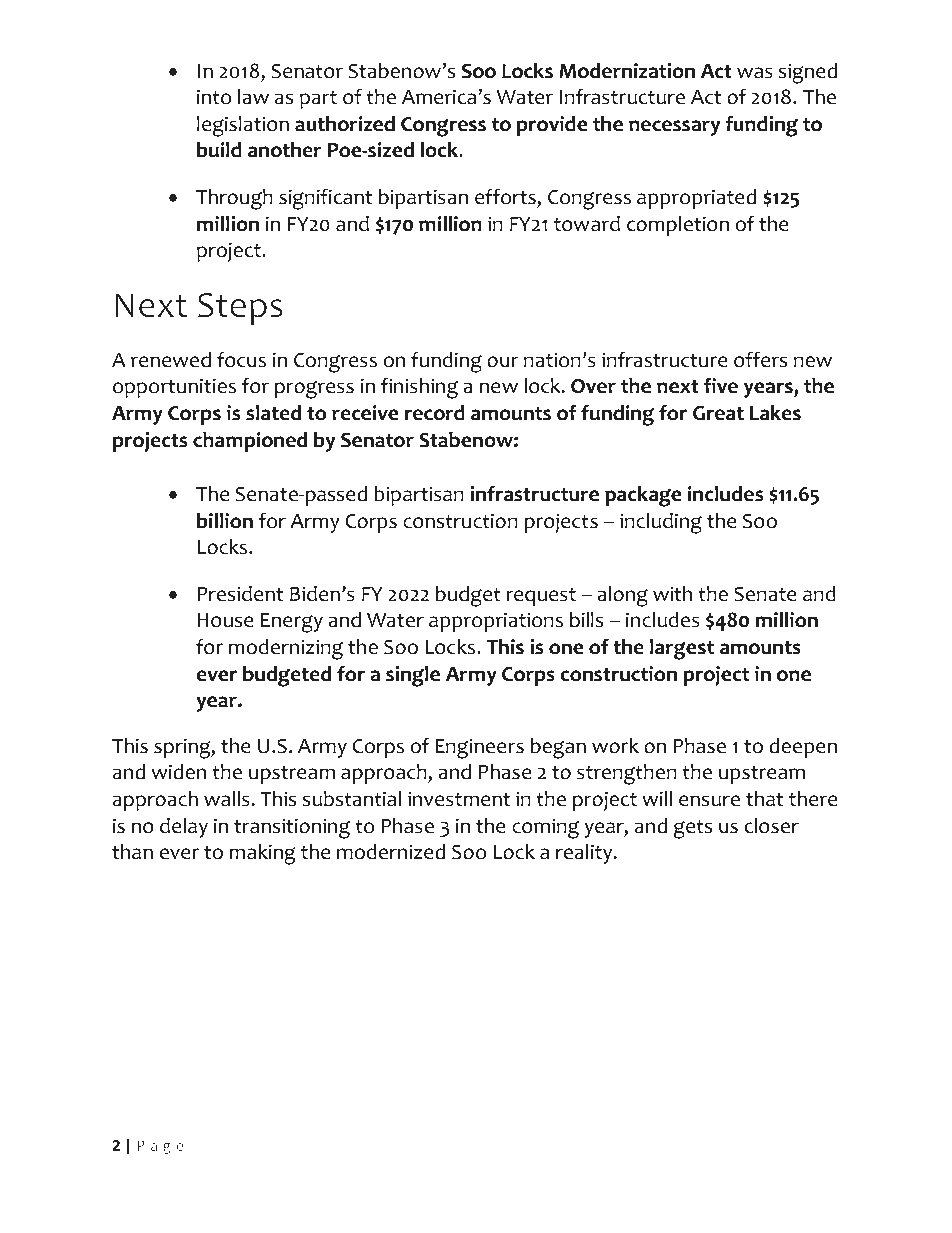 The image size is (952, 1233). I want to click on was, so click(755, 73).
